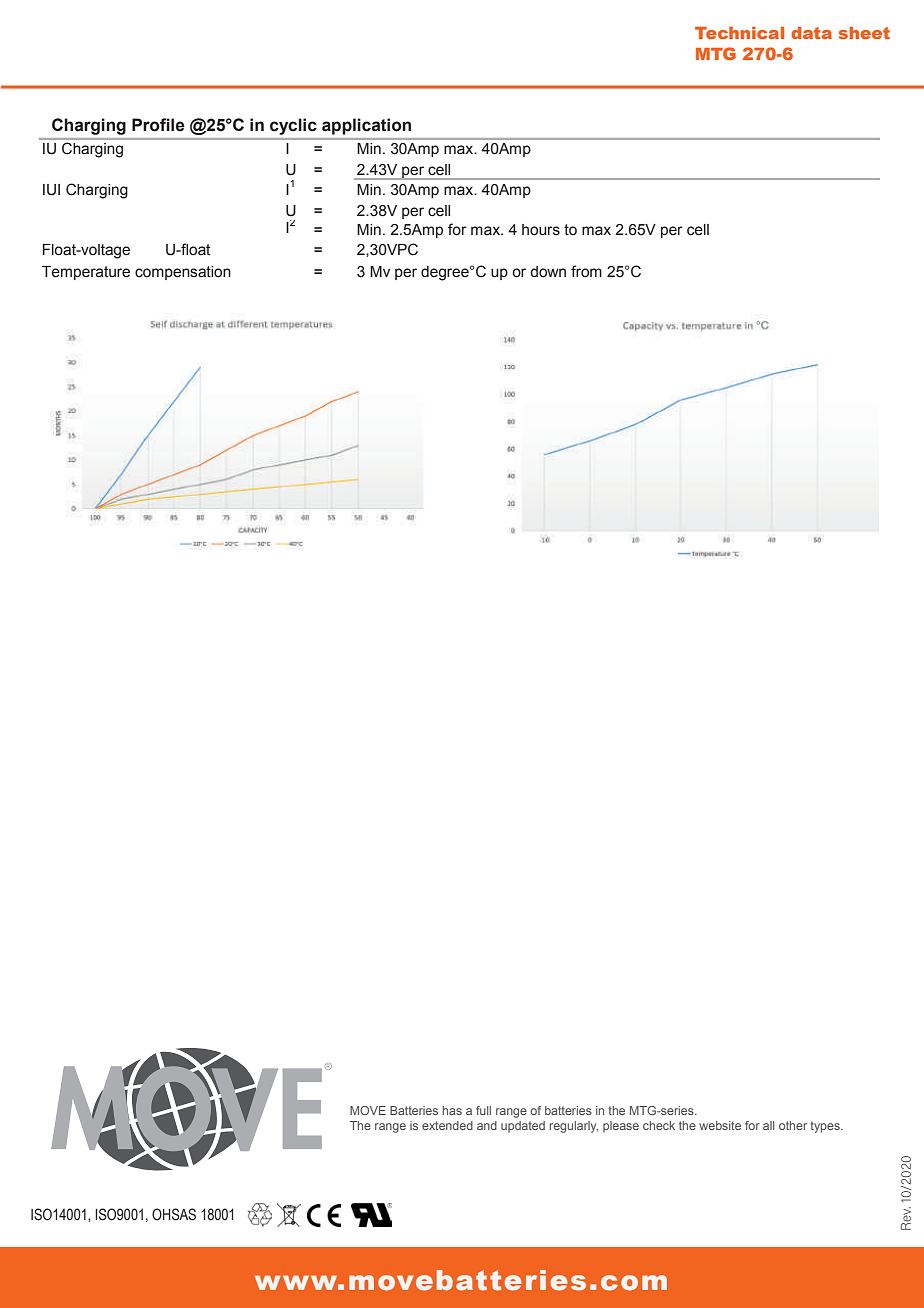  I want to click on Profile, so click(158, 125).
